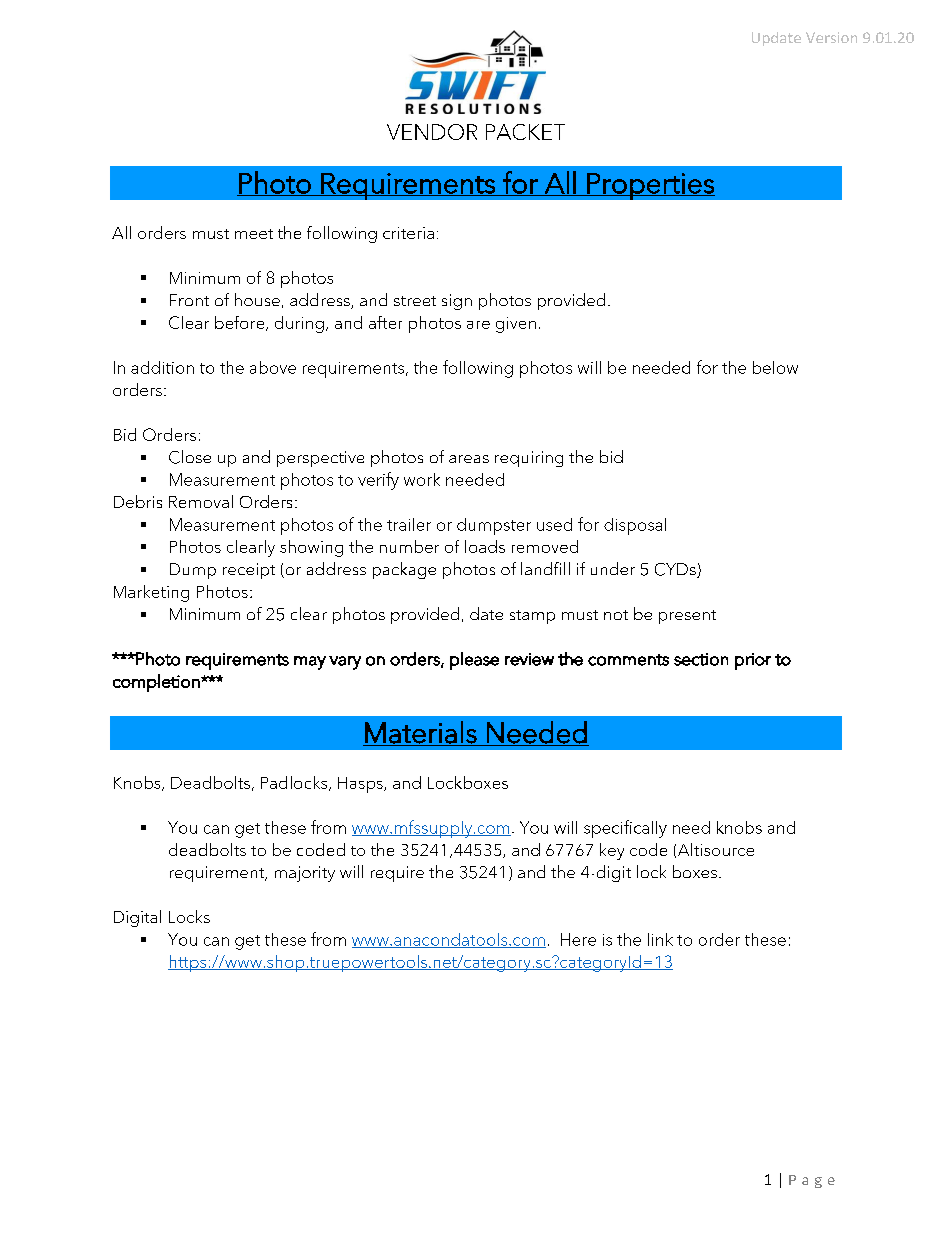 The width and height of the image is (952, 1233). What do you see at coordinates (474, 661) in the image?
I see `please` at bounding box center [474, 661].
